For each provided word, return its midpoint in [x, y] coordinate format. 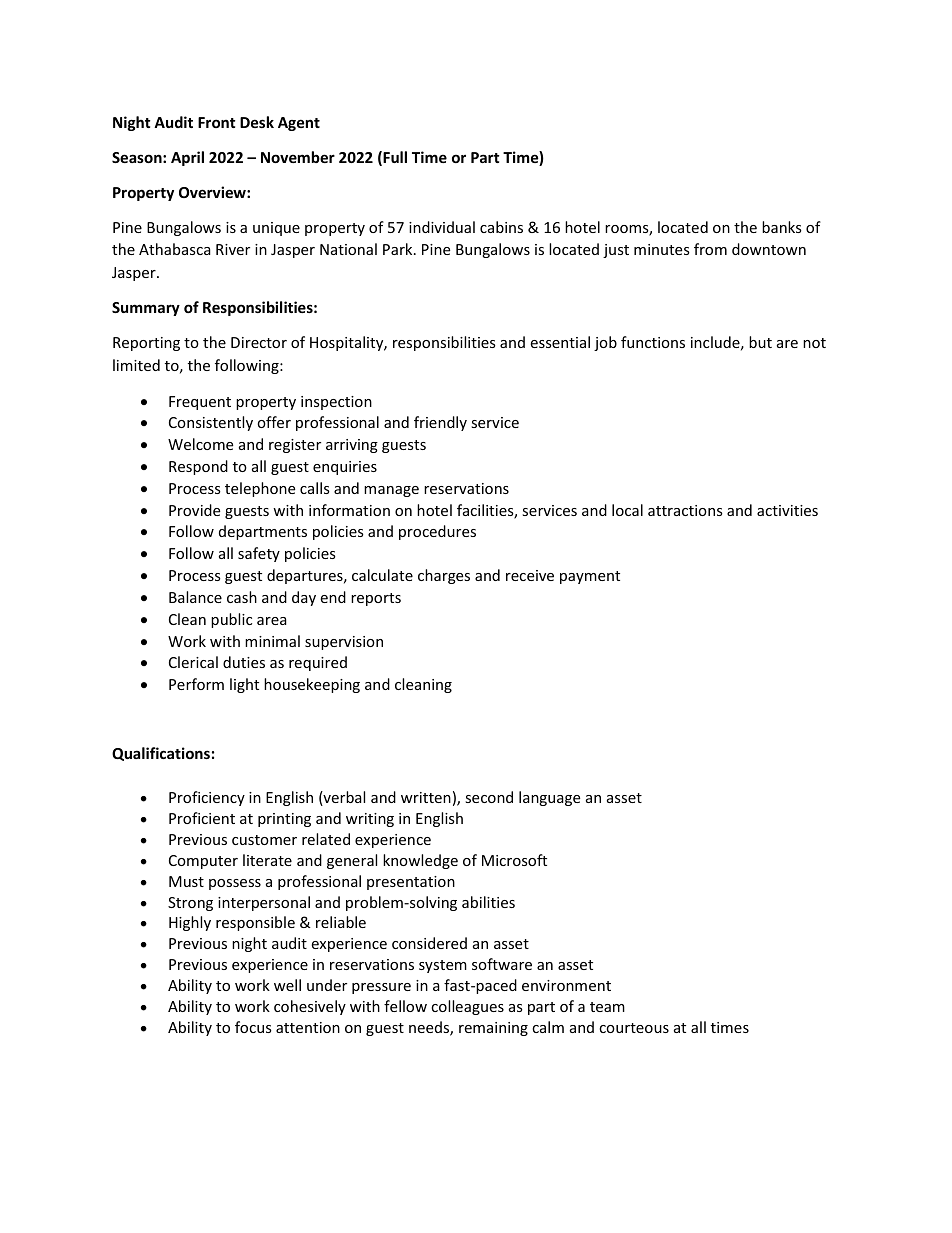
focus [253, 1027]
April [187, 158]
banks [782, 227]
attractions [685, 510]
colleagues [467, 1007]
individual [442, 227]
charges [444, 576]
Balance [195, 597]
